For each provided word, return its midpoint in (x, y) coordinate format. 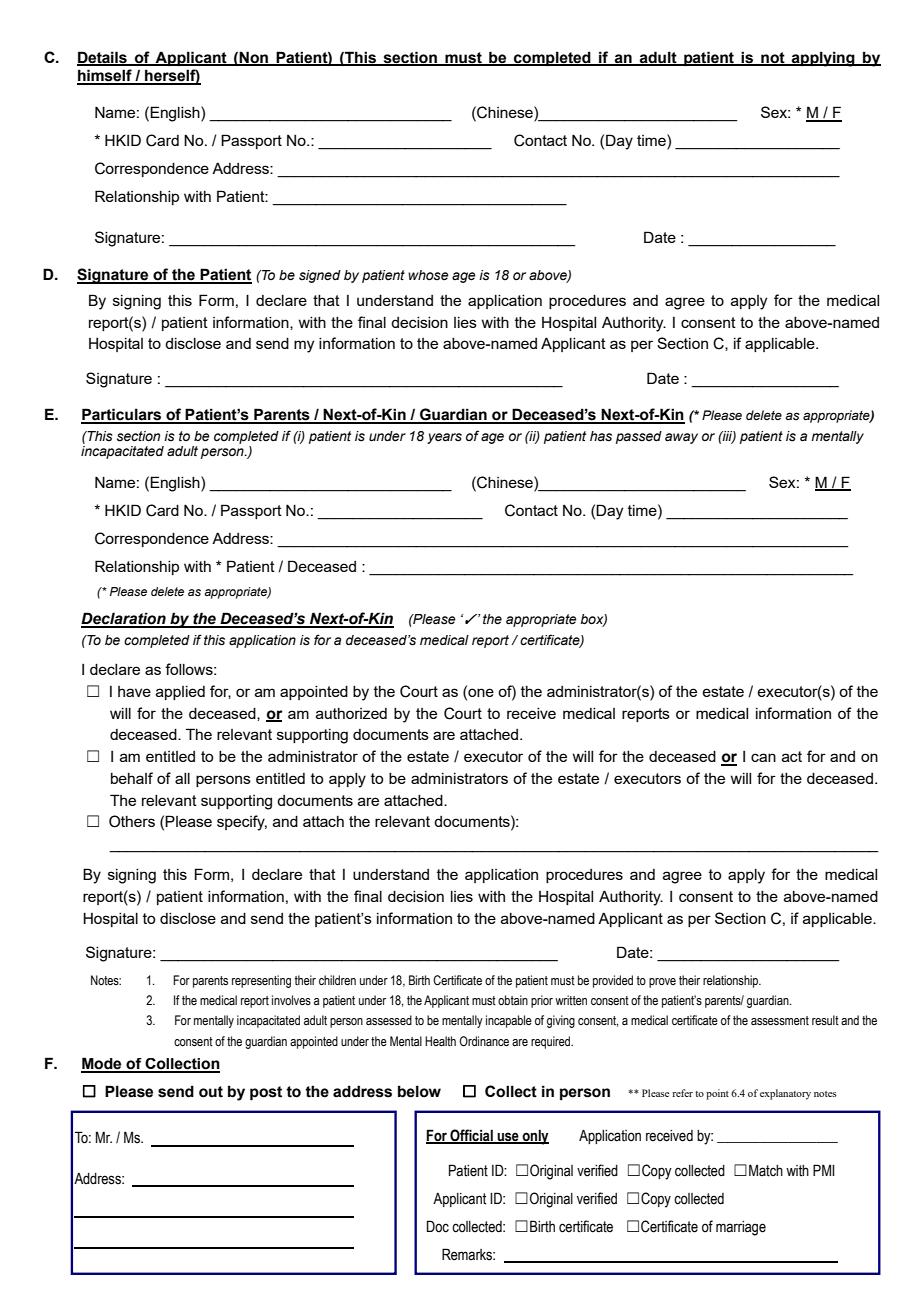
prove (662, 983)
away (681, 438)
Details (103, 58)
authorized (351, 713)
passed (639, 437)
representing (261, 981)
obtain (513, 1000)
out (211, 1092)
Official (471, 1136)
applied (180, 693)
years (444, 438)
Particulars (122, 415)
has (601, 436)
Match (766, 1170)
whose (428, 275)
